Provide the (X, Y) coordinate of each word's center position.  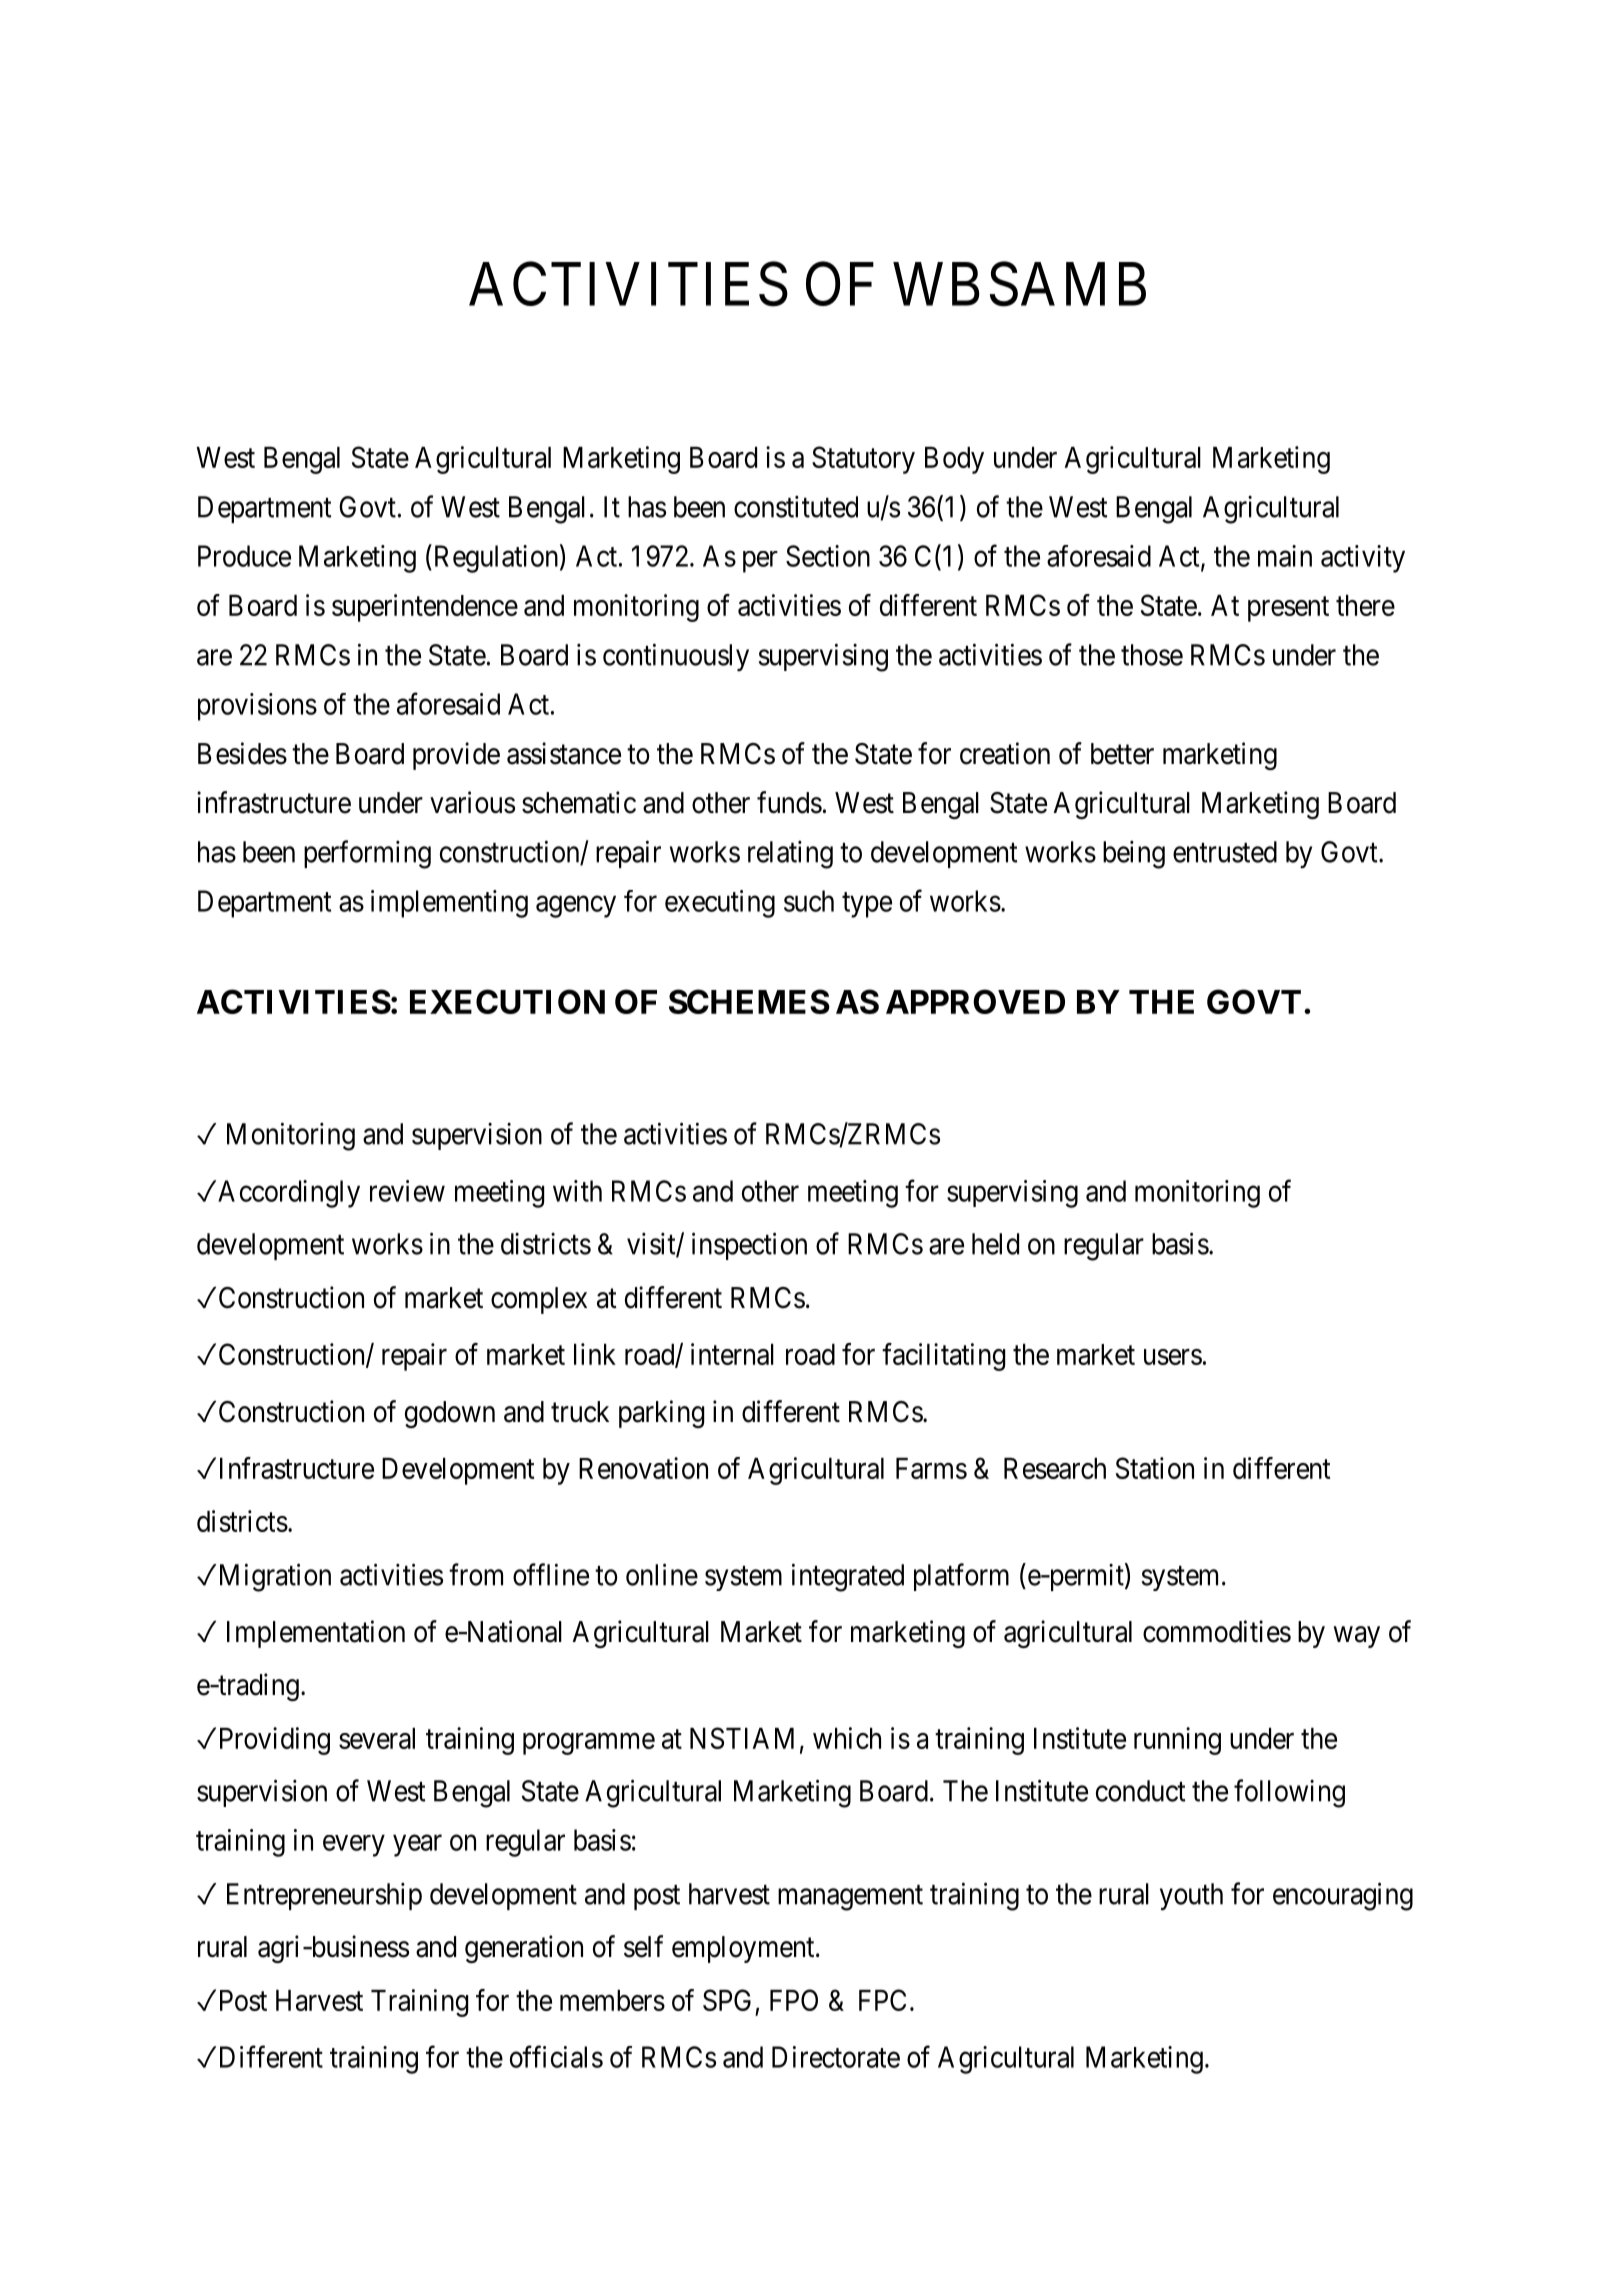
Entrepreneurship (324, 1896)
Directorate (836, 2057)
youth (1191, 1897)
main (1285, 556)
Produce (244, 556)
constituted (796, 507)
